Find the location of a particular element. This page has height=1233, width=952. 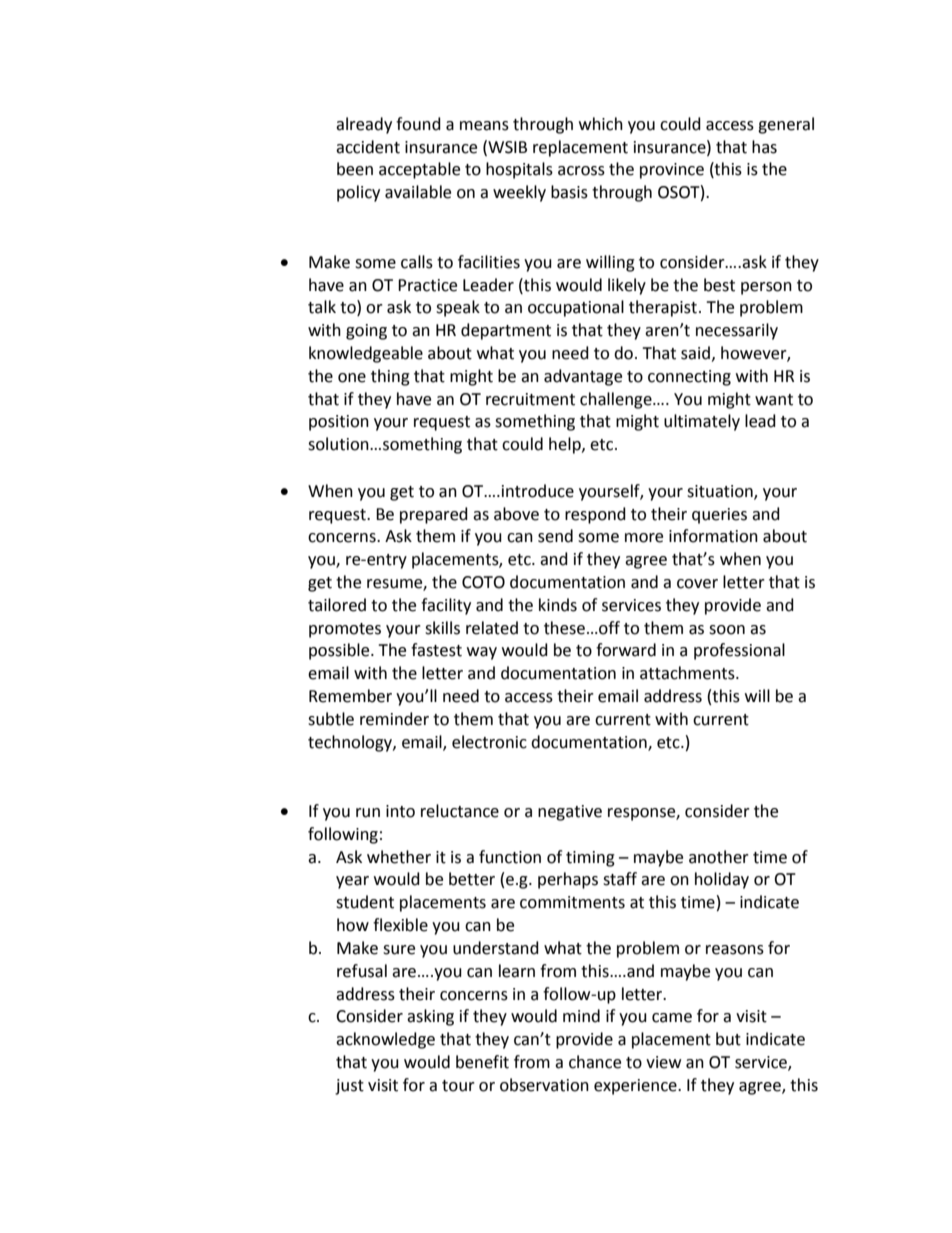

has is located at coordinates (764, 147).
